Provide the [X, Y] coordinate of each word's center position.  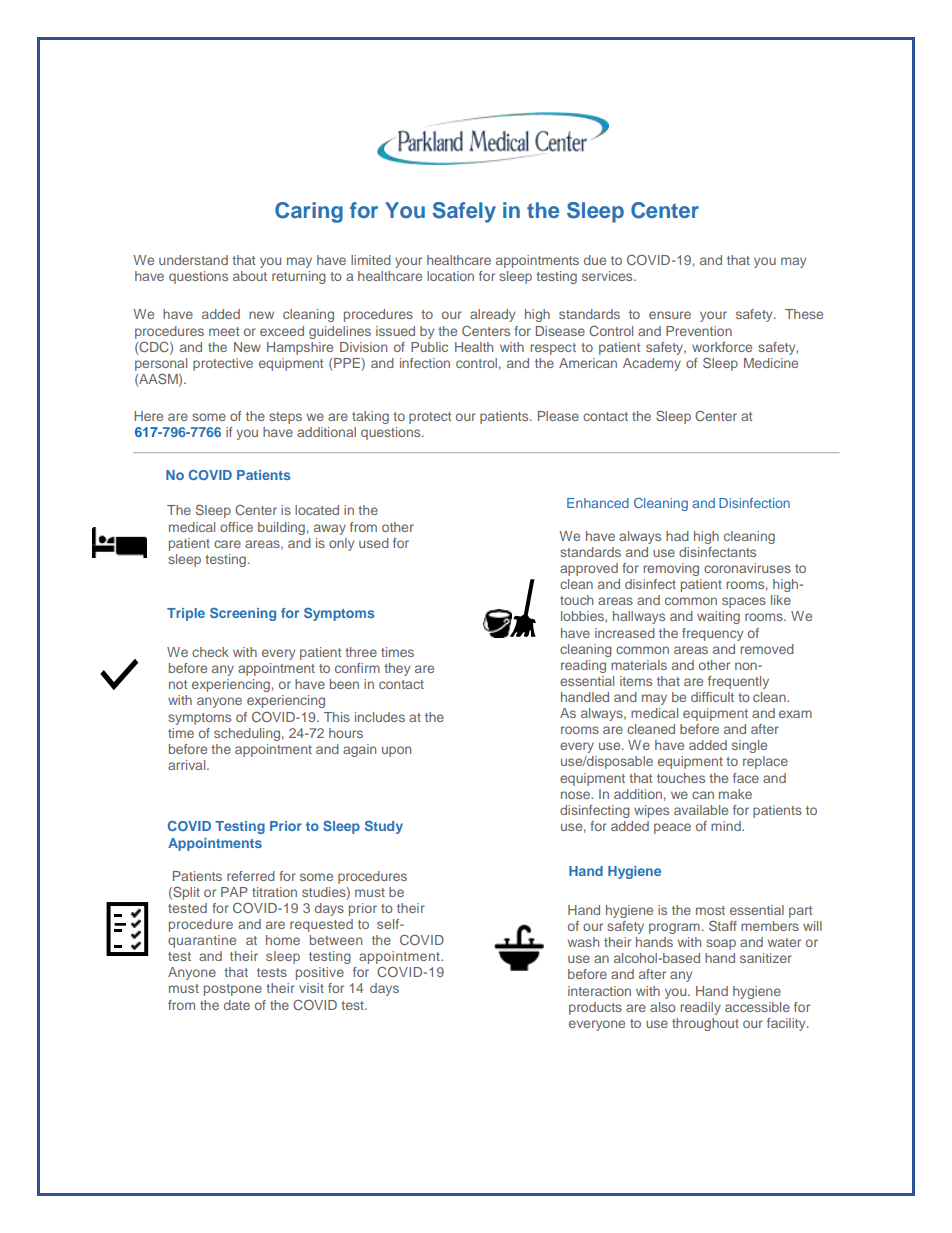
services [608, 276]
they [397, 669]
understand [193, 260]
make [735, 794]
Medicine [771, 363]
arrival [188, 765]
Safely [464, 212]
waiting [718, 617]
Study [384, 827]
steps [285, 418]
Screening [243, 614]
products [595, 1008]
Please [558, 416]
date [237, 1005]
